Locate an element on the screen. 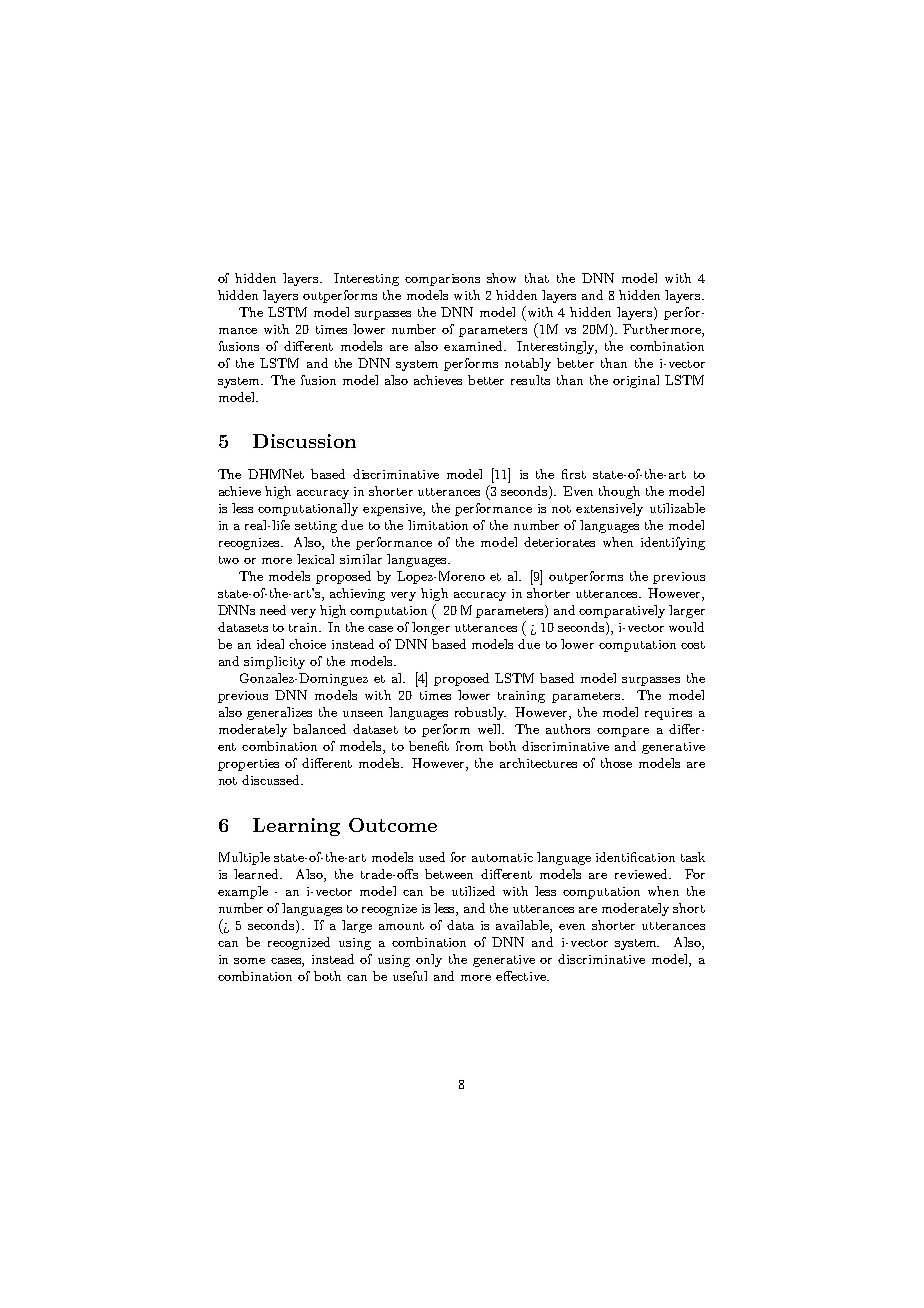  lexical is located at coordinates (315, 559).
